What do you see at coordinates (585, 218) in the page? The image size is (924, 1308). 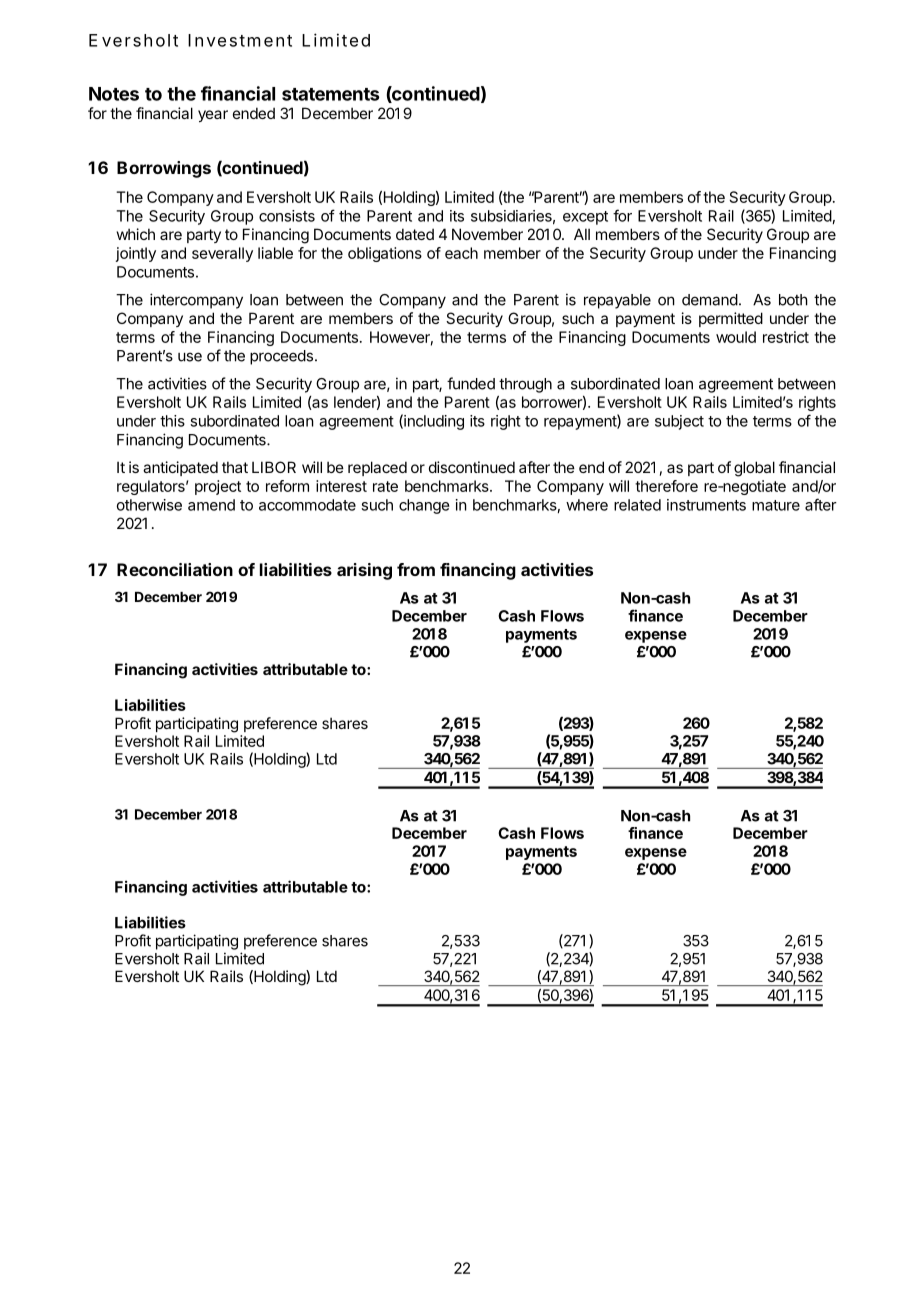 I see `except` at bounding box center [585, 218].
